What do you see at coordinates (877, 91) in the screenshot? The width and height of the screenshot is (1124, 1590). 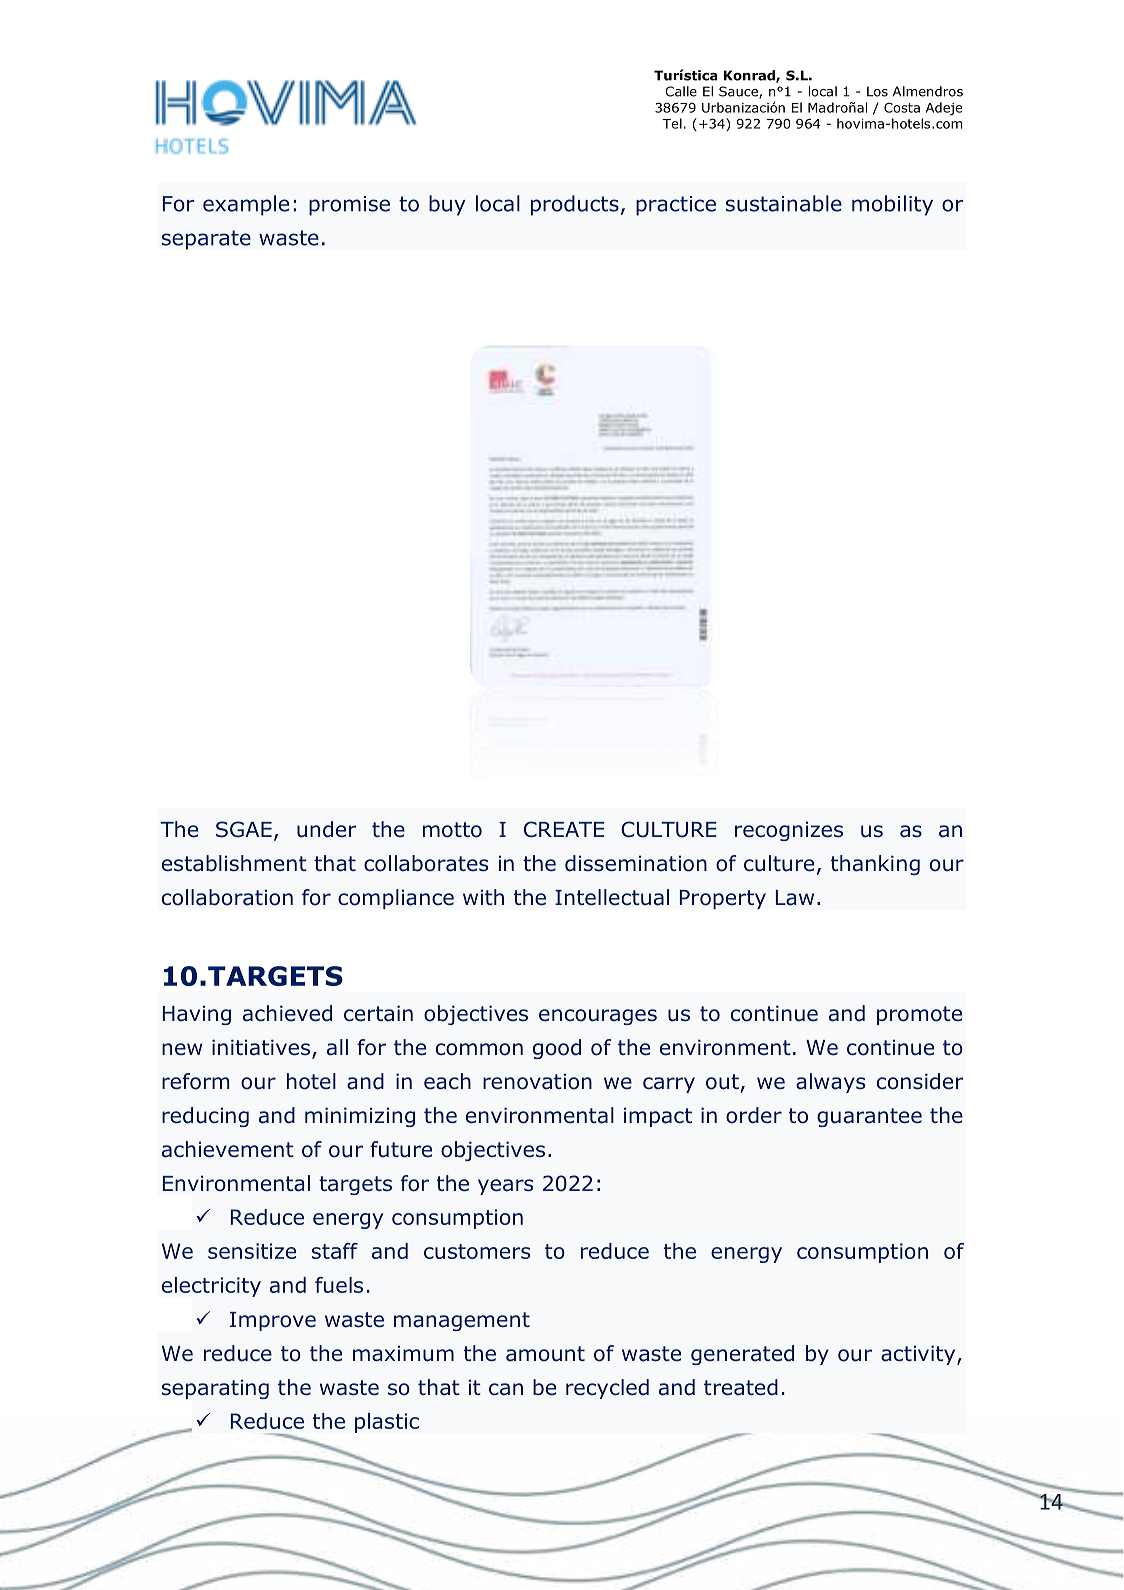 I see `Los` at bounding box center [877, 91].
